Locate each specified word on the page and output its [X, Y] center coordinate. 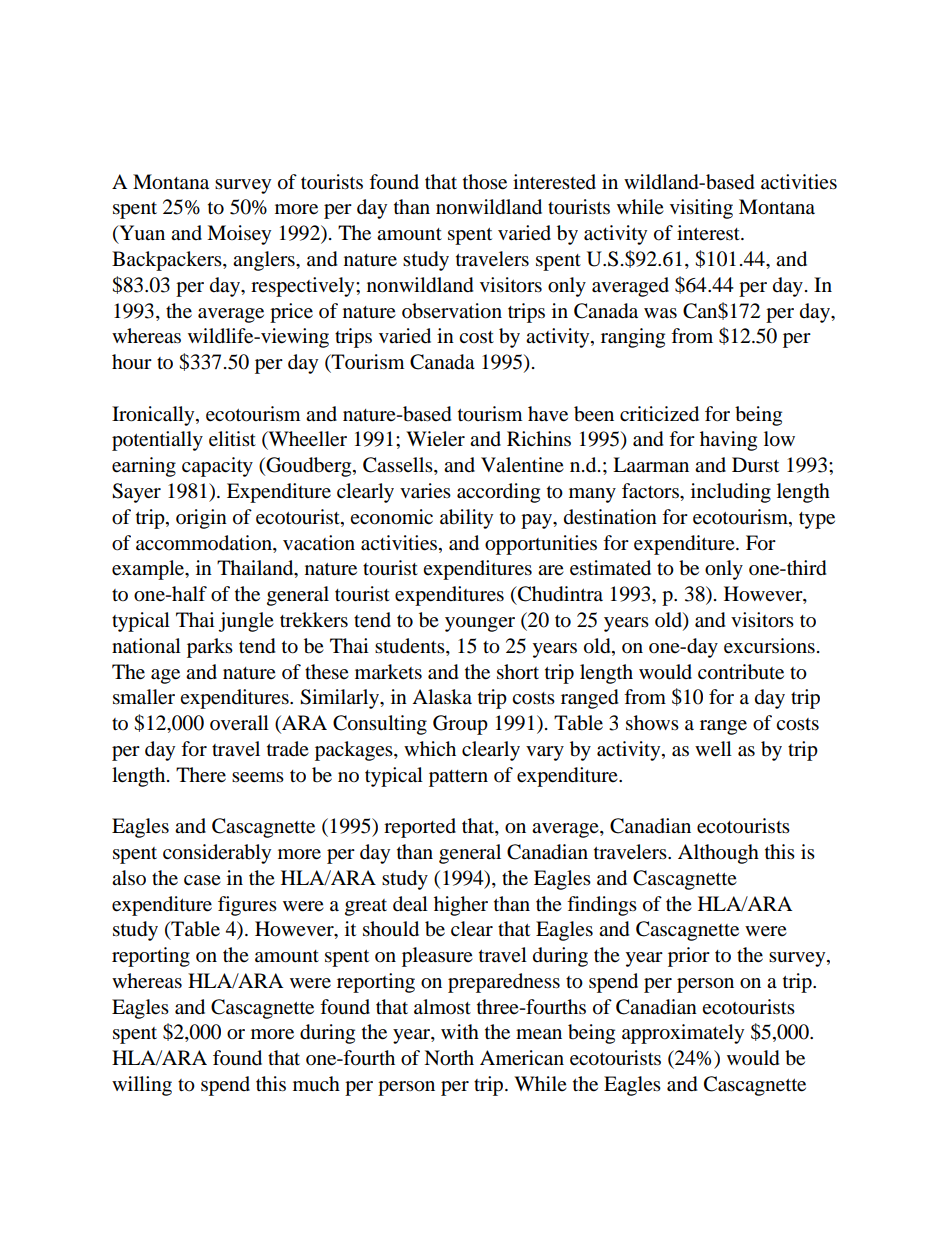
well [713, 749]
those [485, 182]
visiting [701, 209]
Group [460, 725]
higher [461, 906]
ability [466, 519]
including [731, 493]
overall [239, 723]
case [202, 880]
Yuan [141, 234]
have [548, 414]
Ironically [154, 416]
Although [718, 854]
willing [142, 1086]
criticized [659, 414]
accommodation [205, 543]
